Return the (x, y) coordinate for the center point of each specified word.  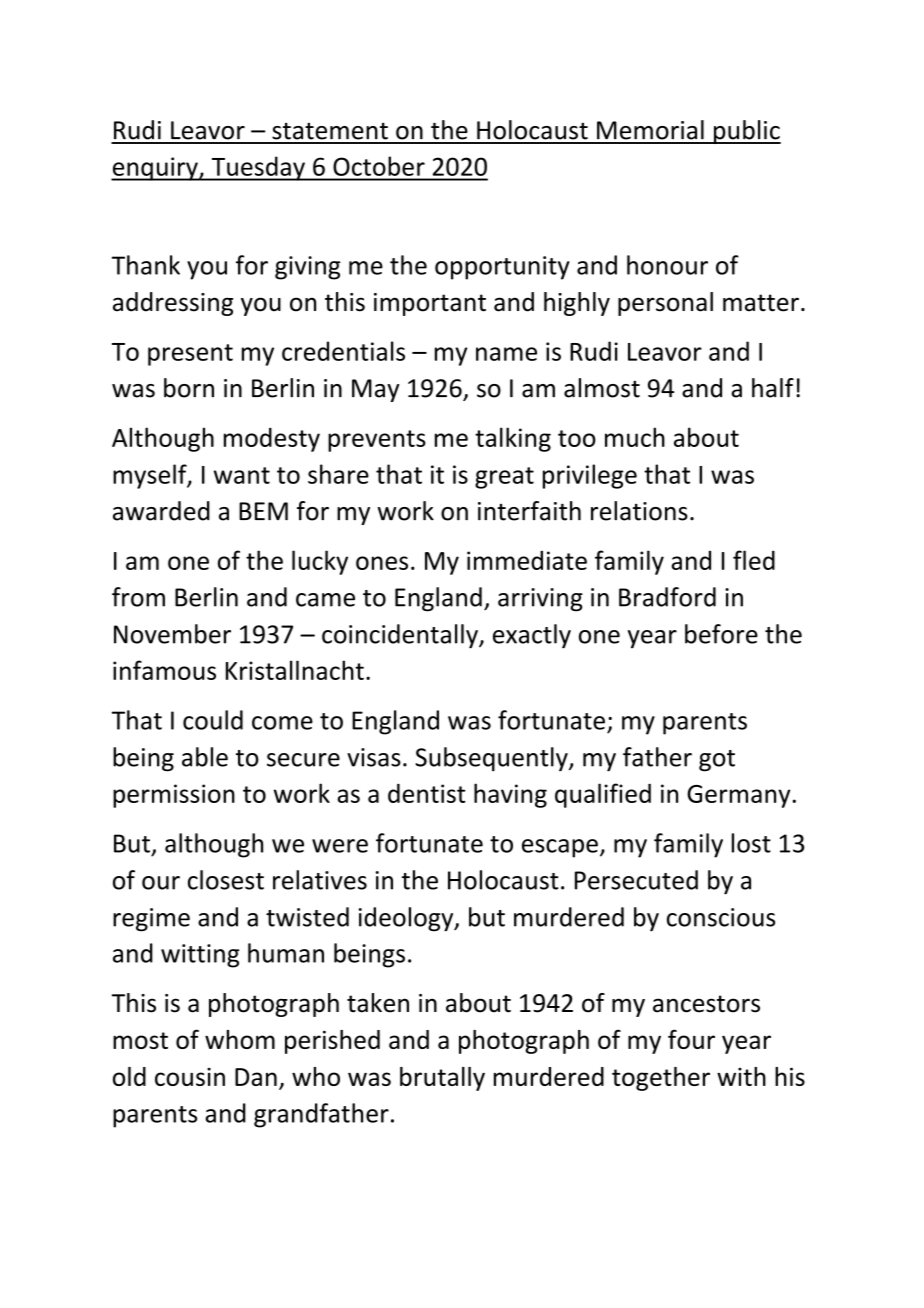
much (635, 437)
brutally (442, 1079)
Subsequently (492, 759)
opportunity (502, 268)
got (717, 761)
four (691, 1039)
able (205, 757)
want (242, 475)
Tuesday (258, 168)
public (746, 132)
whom (240, 1039)
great (504, 478)
